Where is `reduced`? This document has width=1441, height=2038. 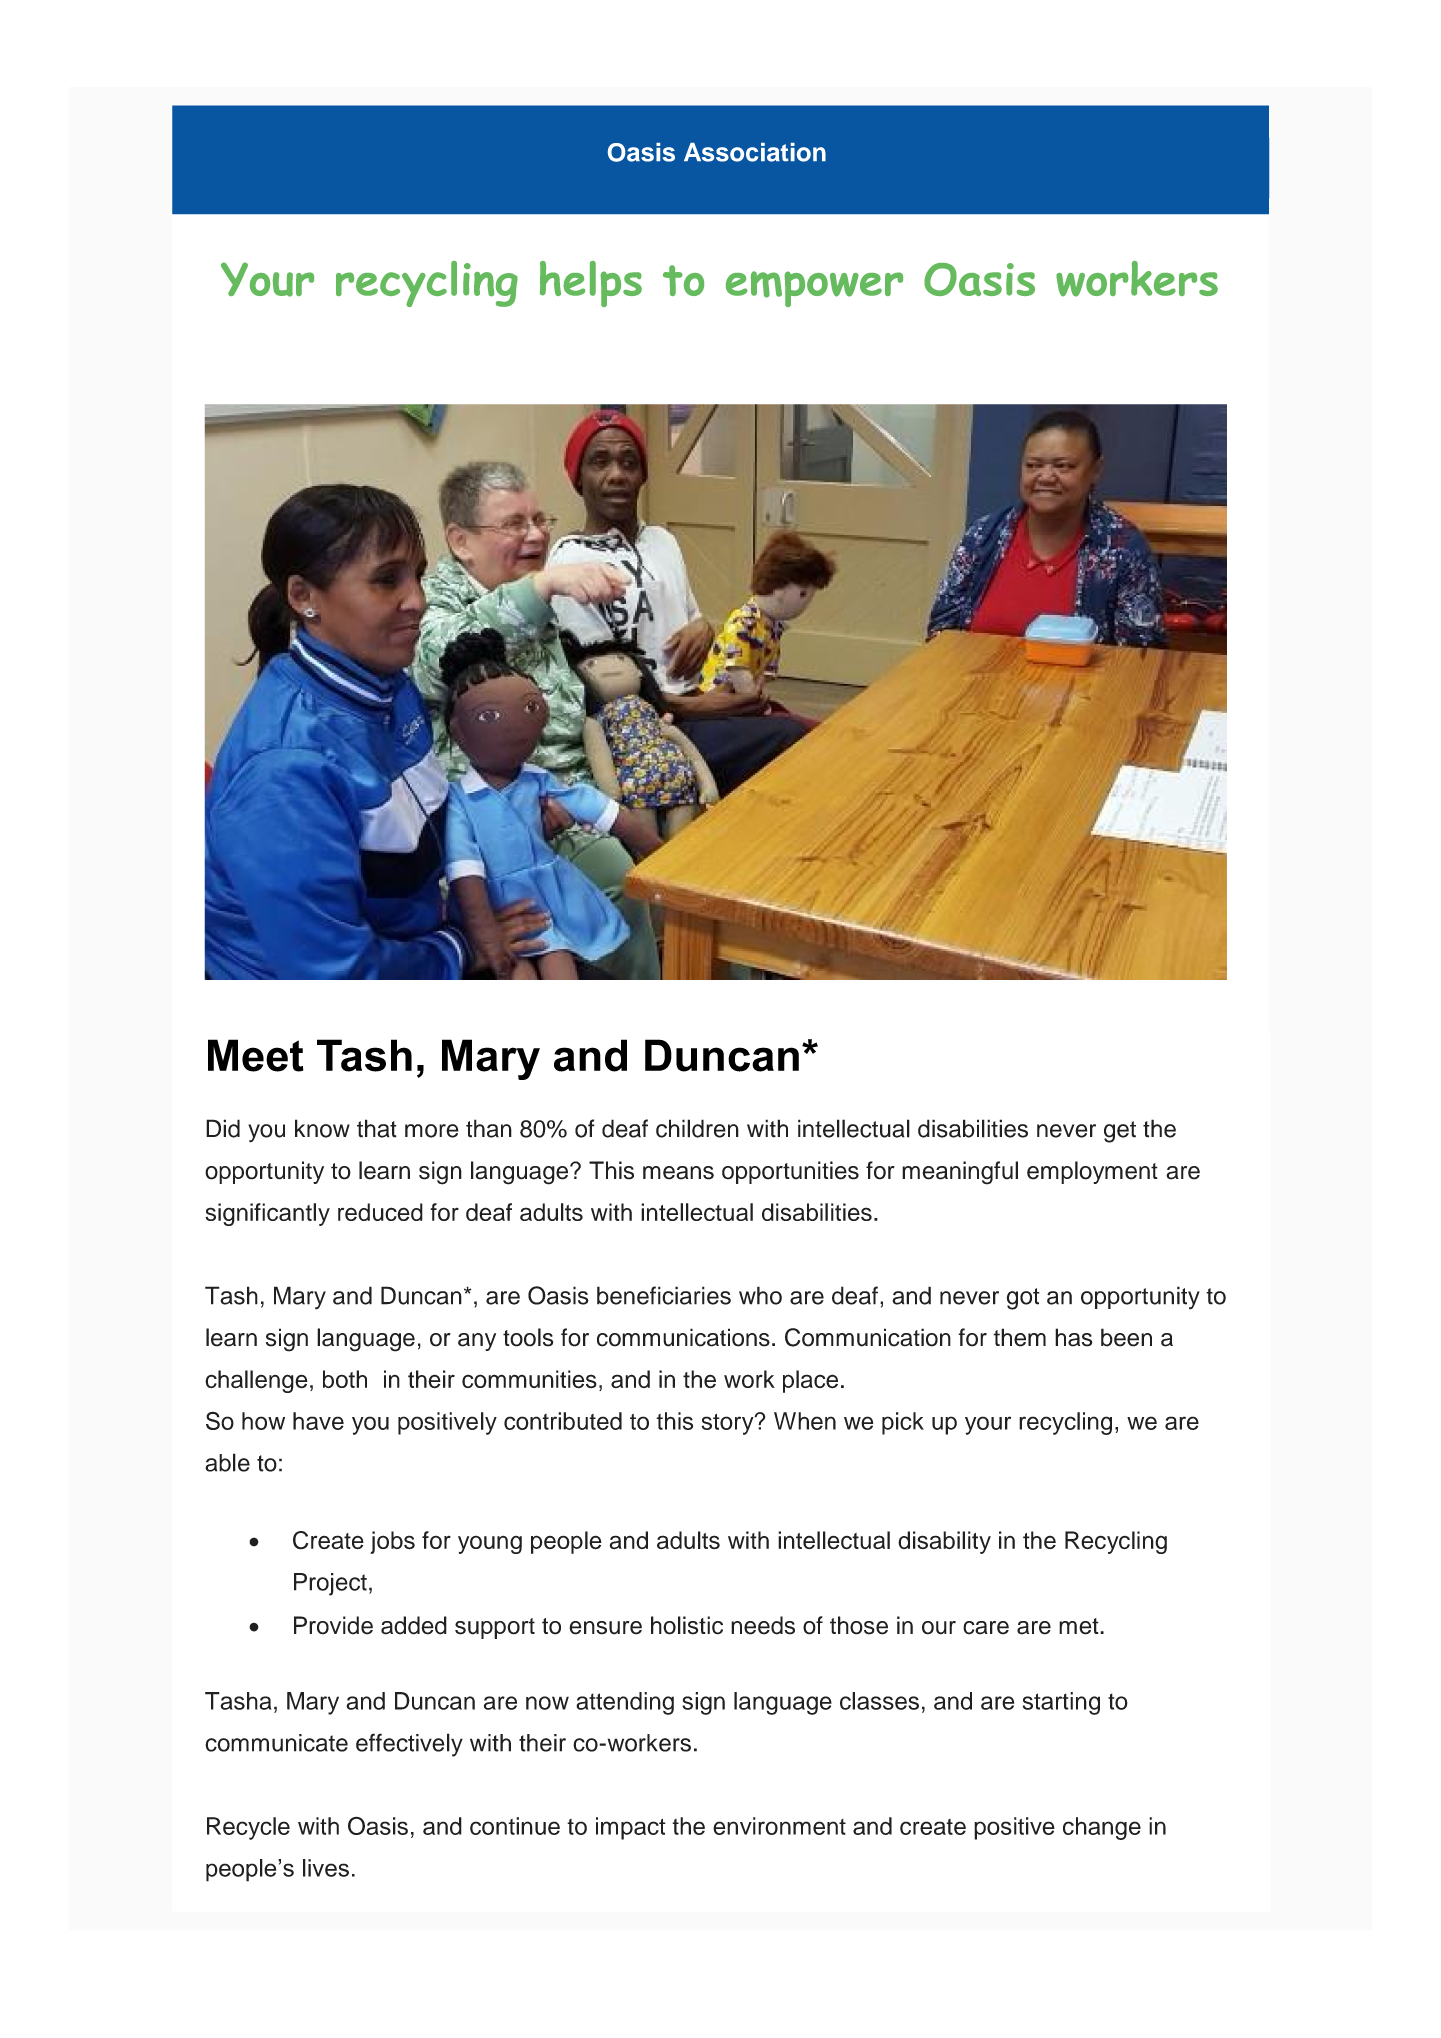 reduced is located at coordinates (380, 1212).
